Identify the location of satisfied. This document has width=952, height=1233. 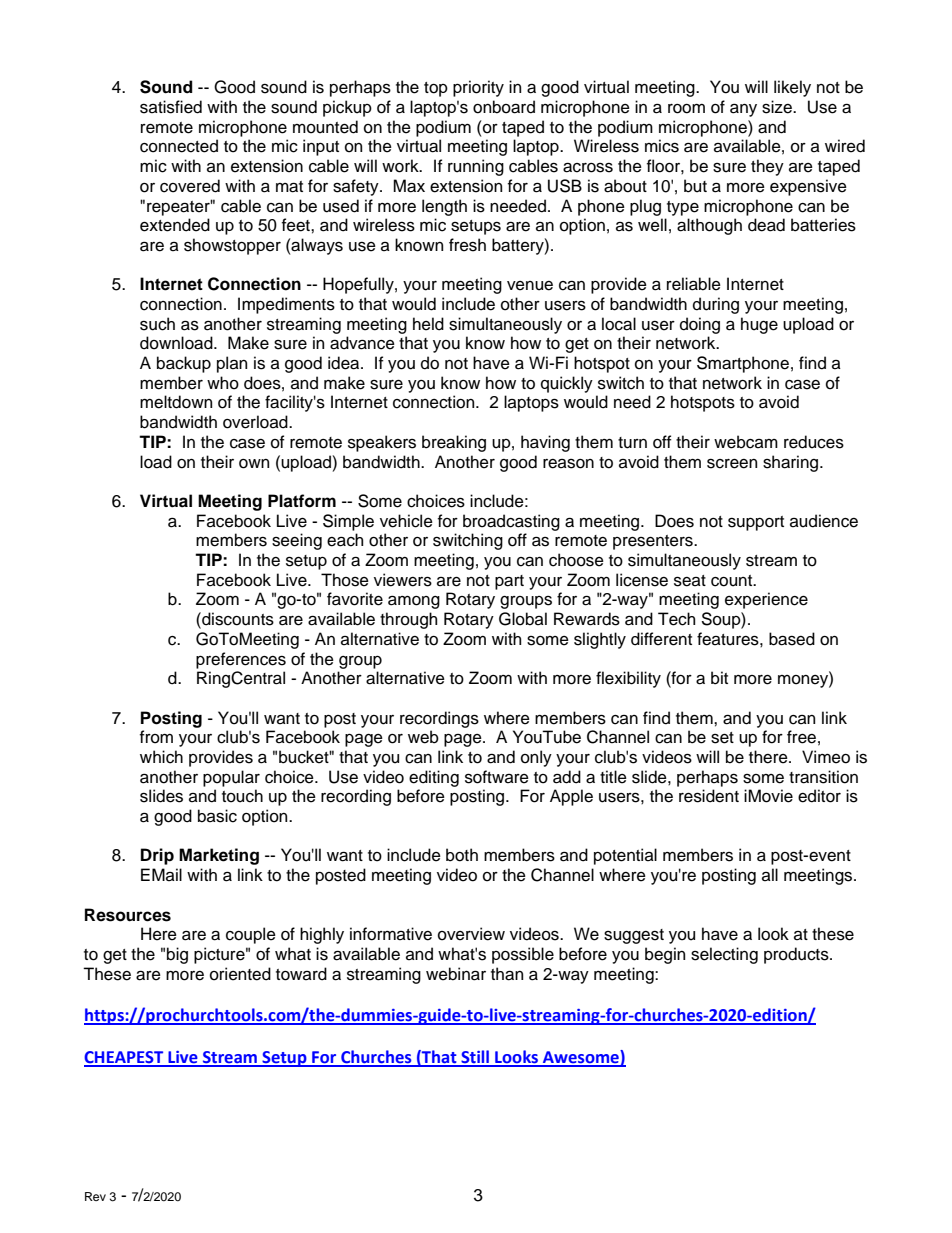
(171, 107).
